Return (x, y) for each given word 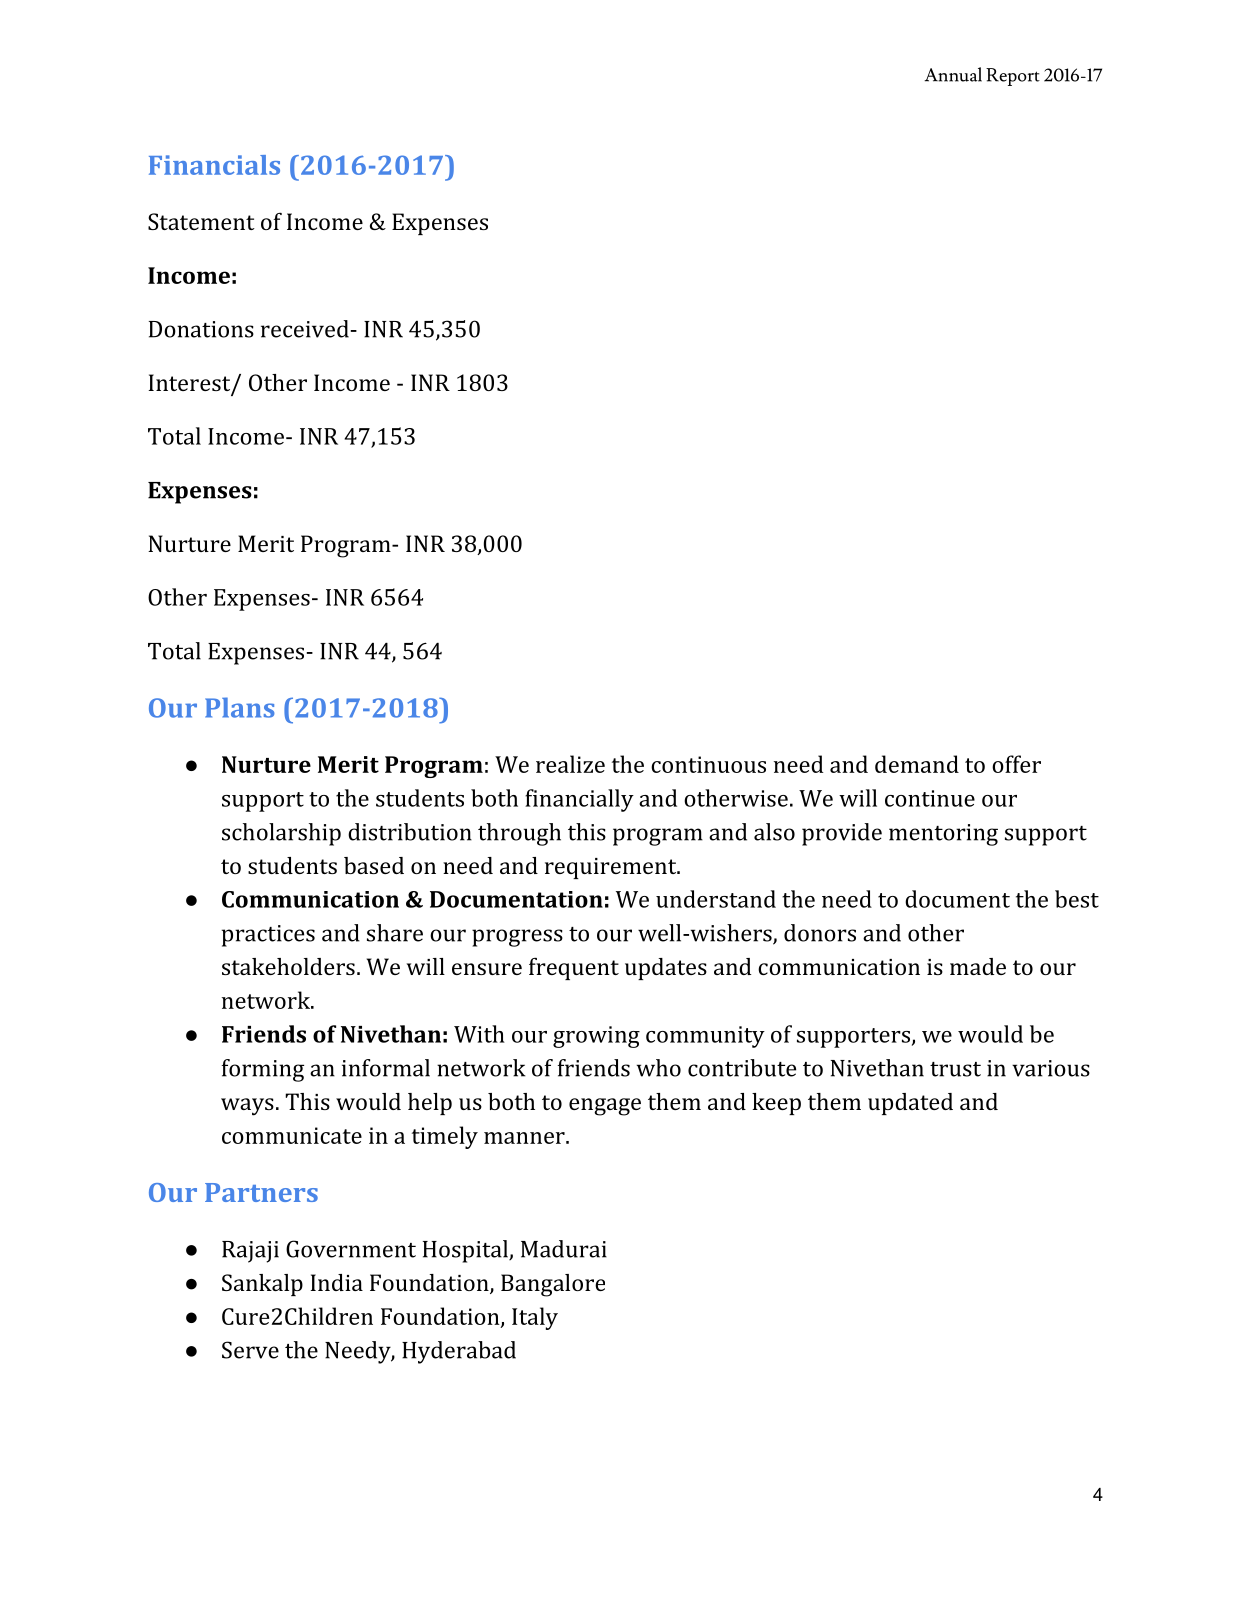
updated (910, 1104)
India (337, 1282)
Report (1013, 77)
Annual (953, 74)
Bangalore (553, 1285)
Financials (214, 165)
